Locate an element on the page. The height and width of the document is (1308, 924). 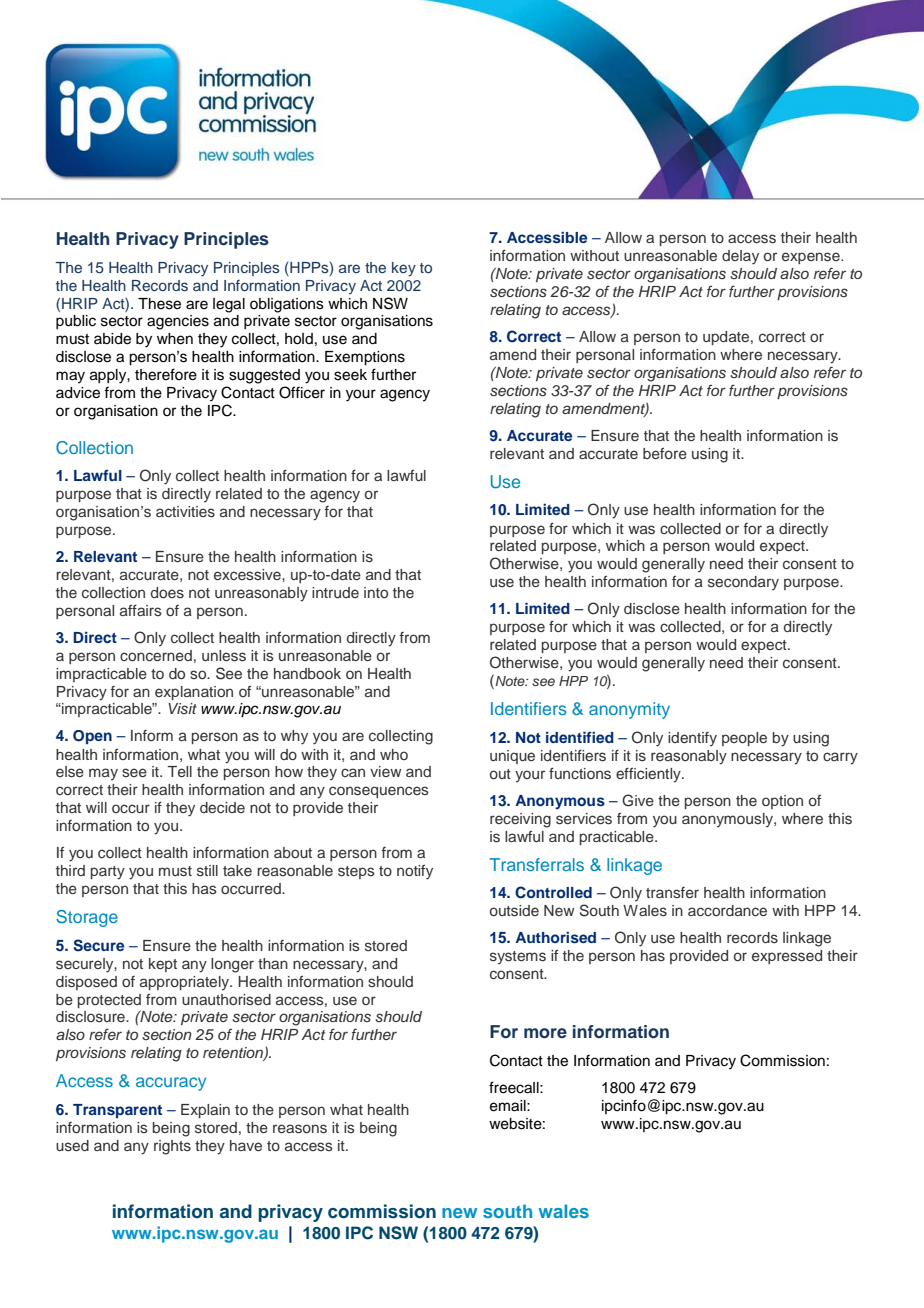
key is located at coordinates (404, 269).
